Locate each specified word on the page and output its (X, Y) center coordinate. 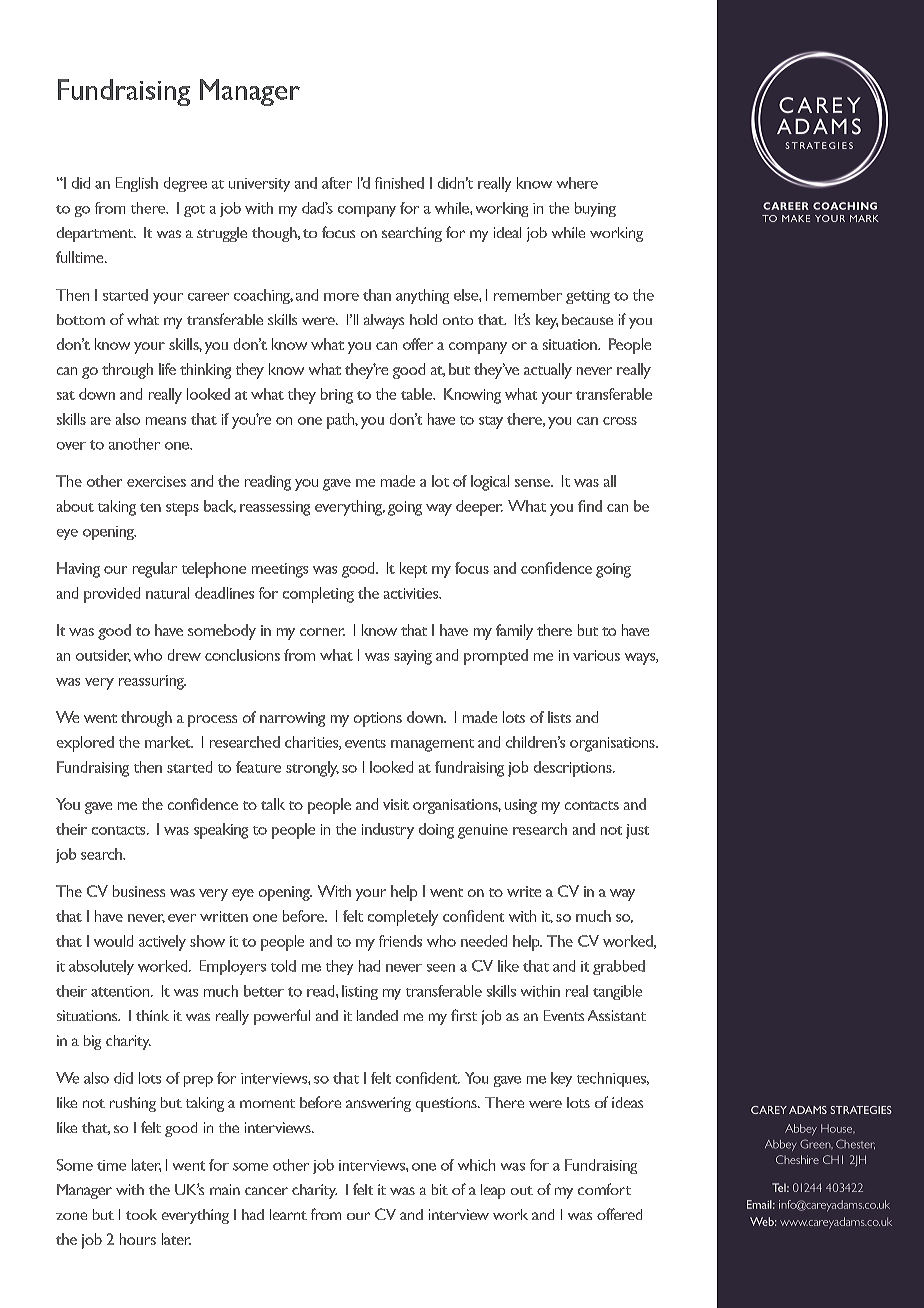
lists (559, 717)
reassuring (152, 682)
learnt (288, 1214)
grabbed (619, 967)
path (342, 421)
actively (162, 943)
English (137, 184)
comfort (604, 1189)
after (337, 183)
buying (595, 209)
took (141, 1214)
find (590, 506)
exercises (156, 481)
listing (360, 992)
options (378, 719)
